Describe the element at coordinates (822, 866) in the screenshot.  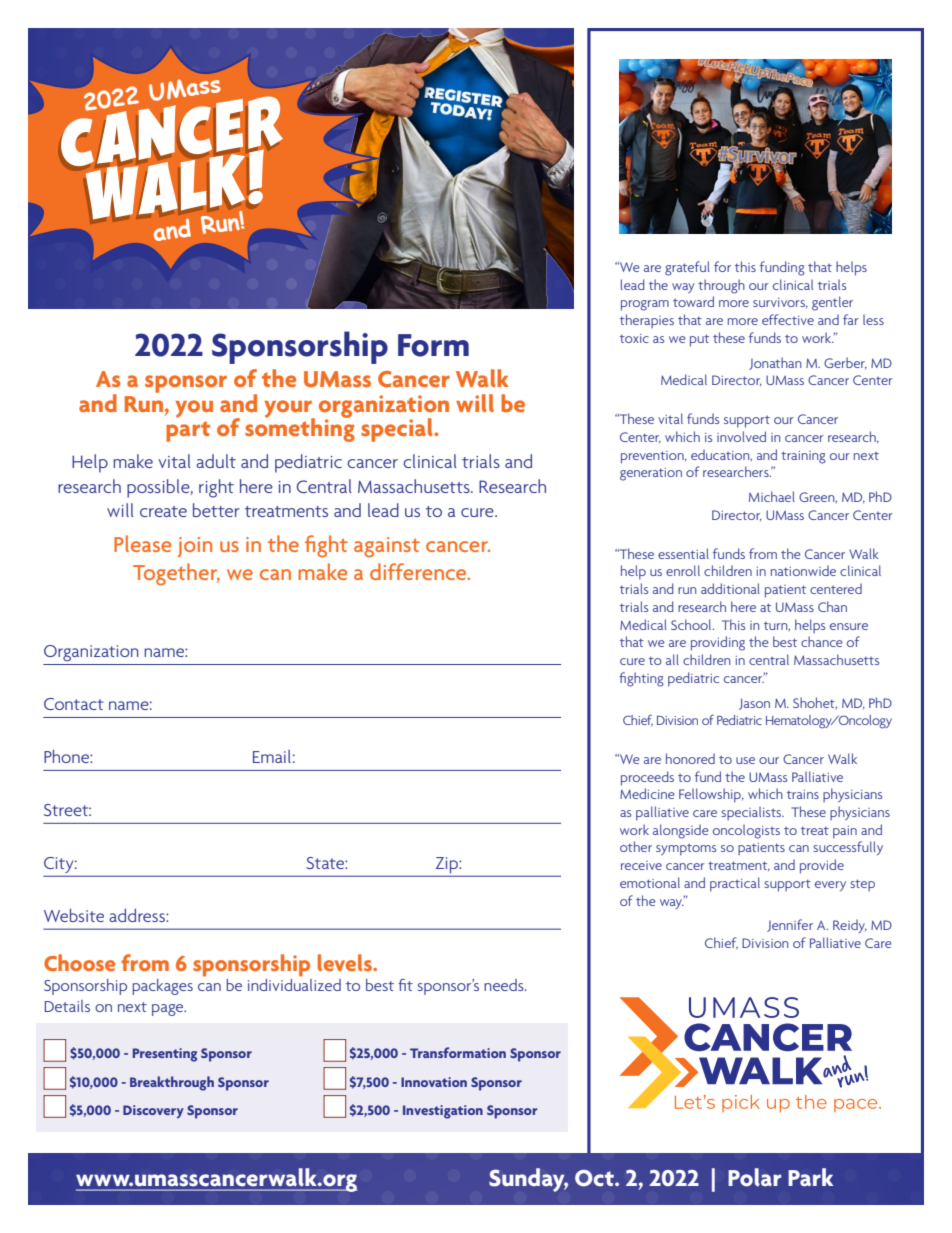
I see `provide` at that location.
